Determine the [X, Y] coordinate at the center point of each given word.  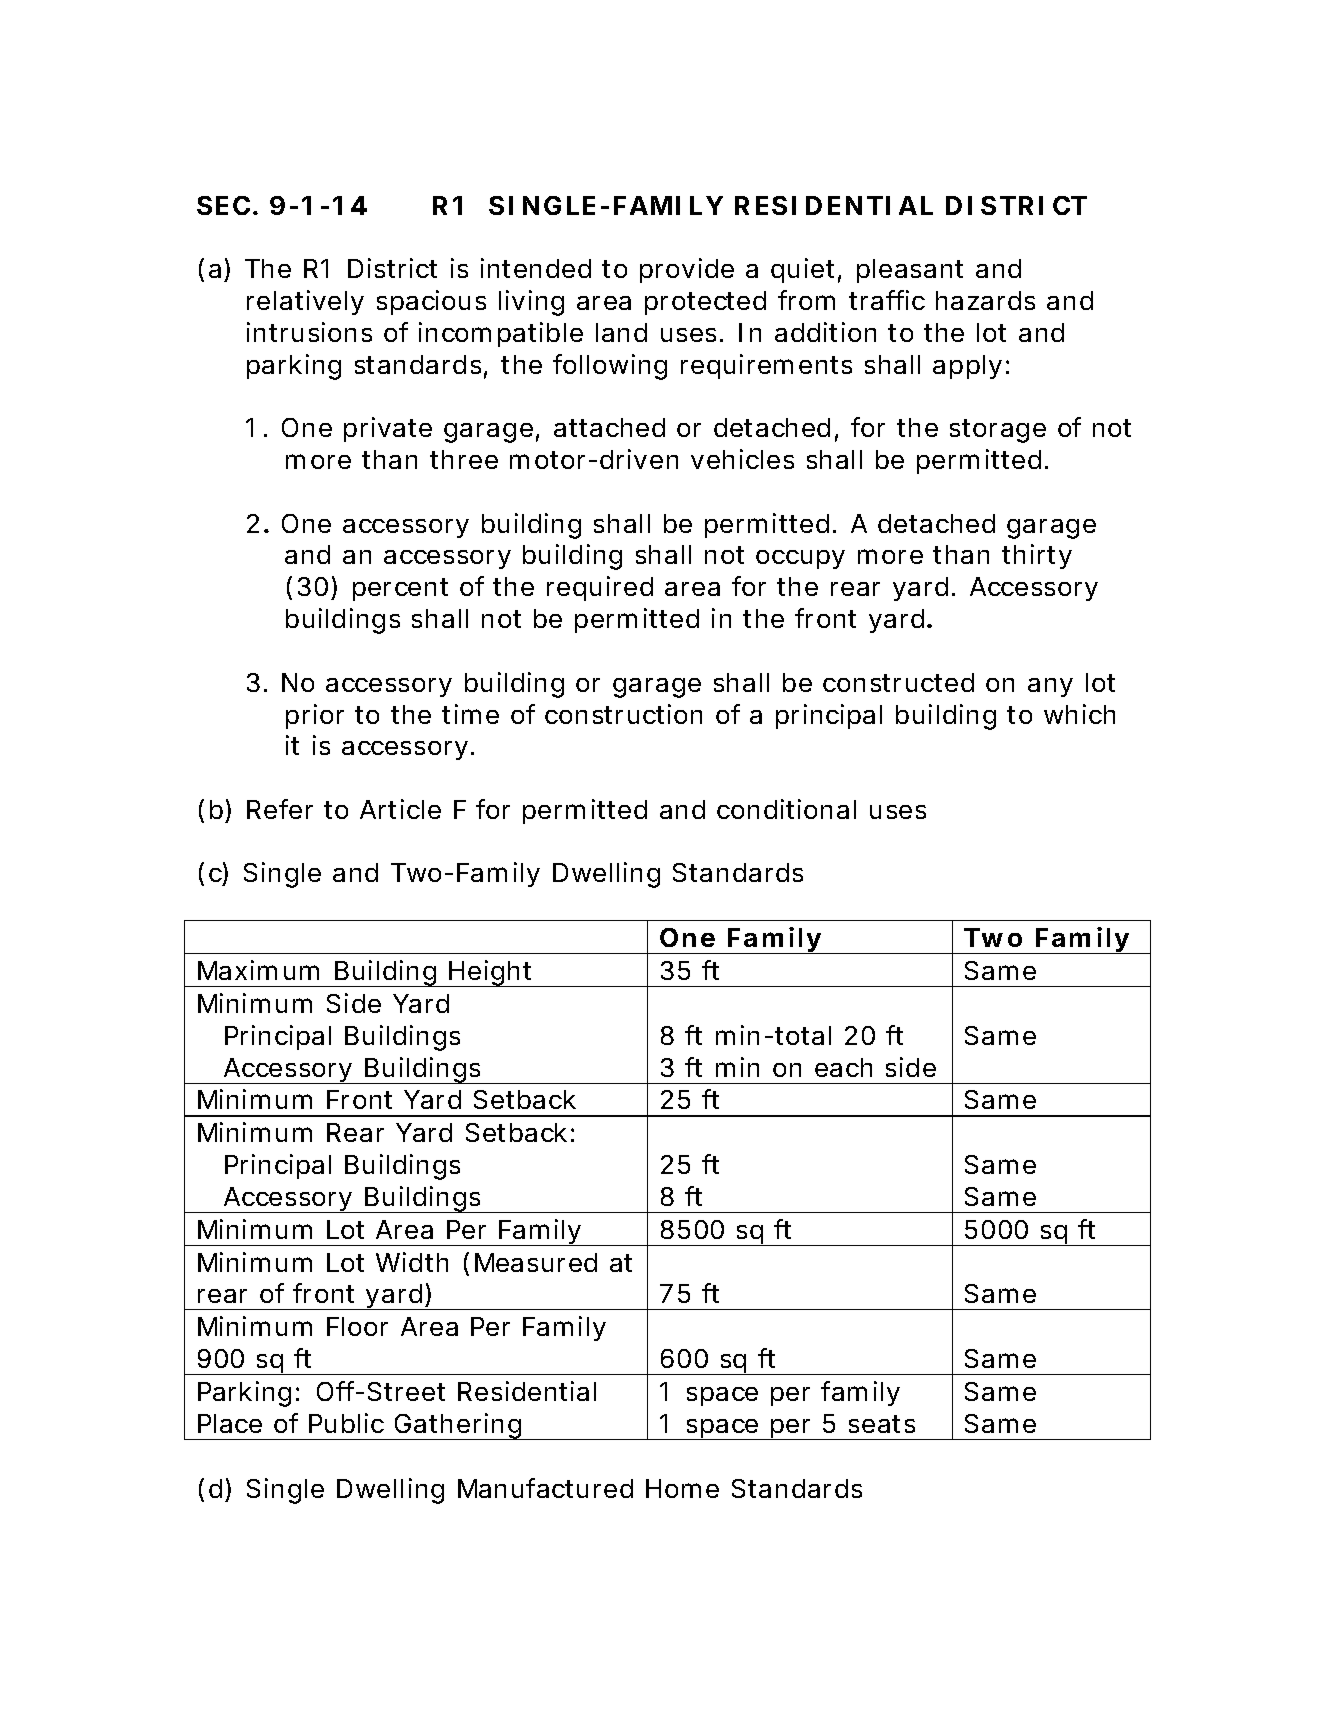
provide [687, 270]
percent [400, 589]
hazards [985, 300]
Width [412, 1262]
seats [882, 1424]
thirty [1036, 556]
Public [346, 1423]
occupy [800, 559]
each [843, 1067]
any [1050, 687]
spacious [431, 302]
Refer [280, 809]
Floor [357, 1326]
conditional [786, 809]
